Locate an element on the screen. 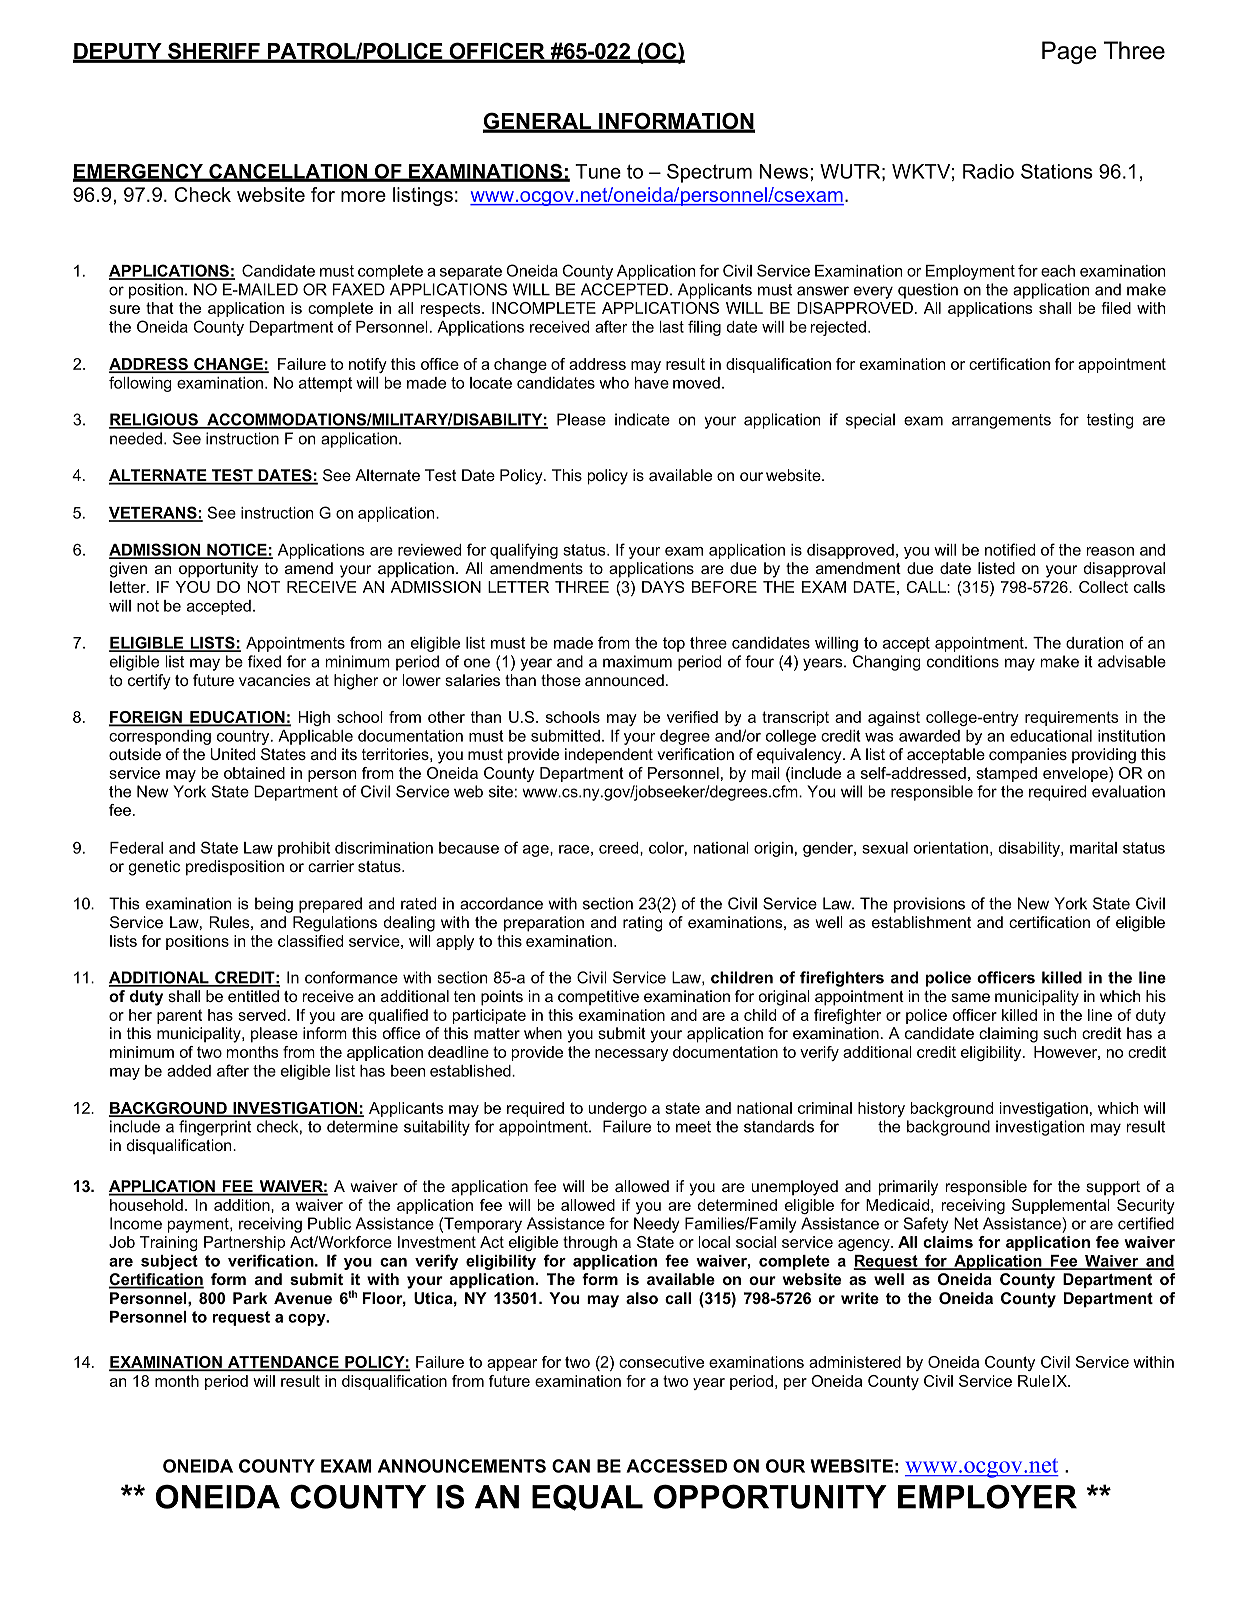 The height and width of the screenshot is (1602, 1238). GENERAL is located at coordinates (538, 122).
